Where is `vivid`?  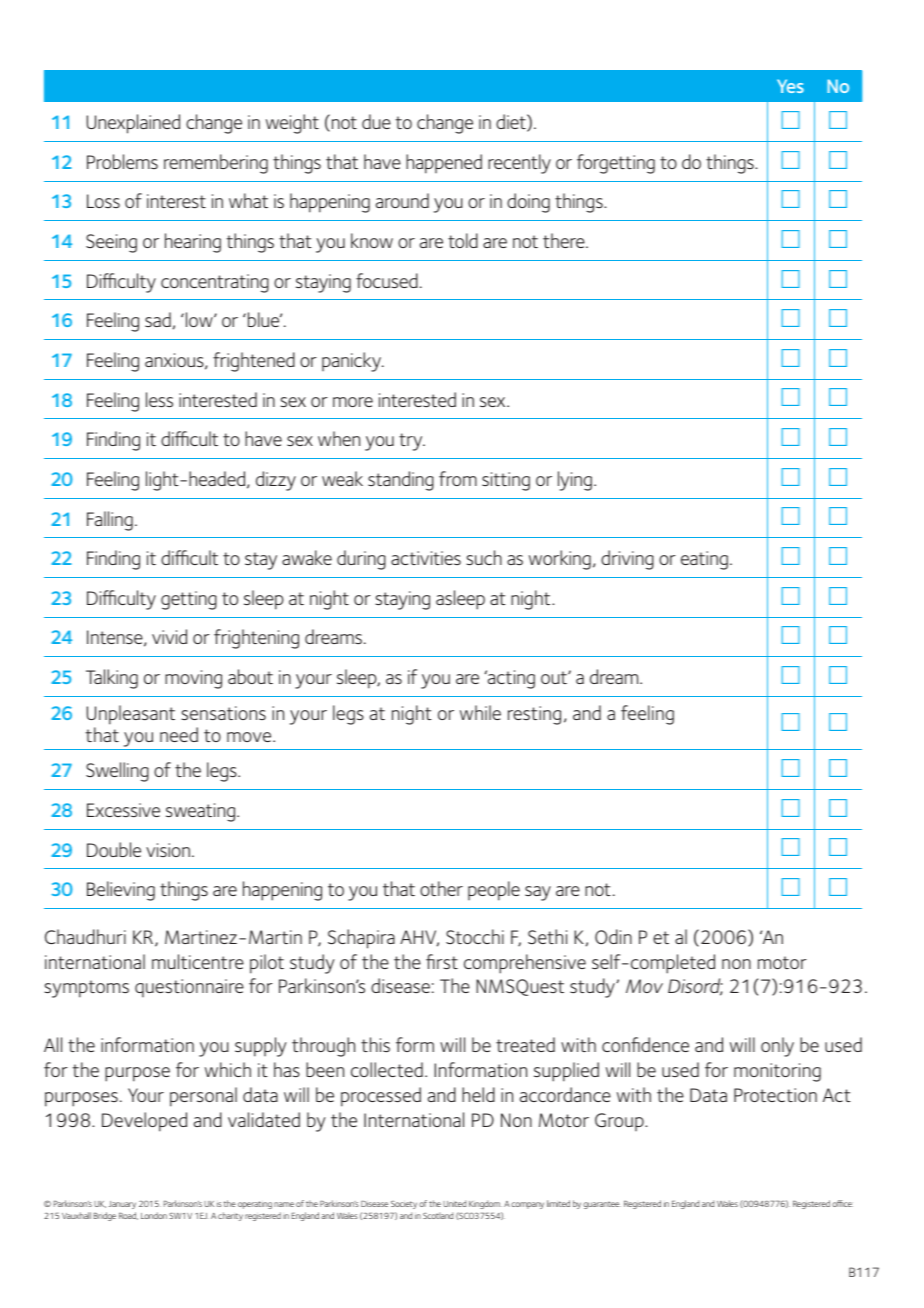 vivid is located at coordinates (169, 636).
